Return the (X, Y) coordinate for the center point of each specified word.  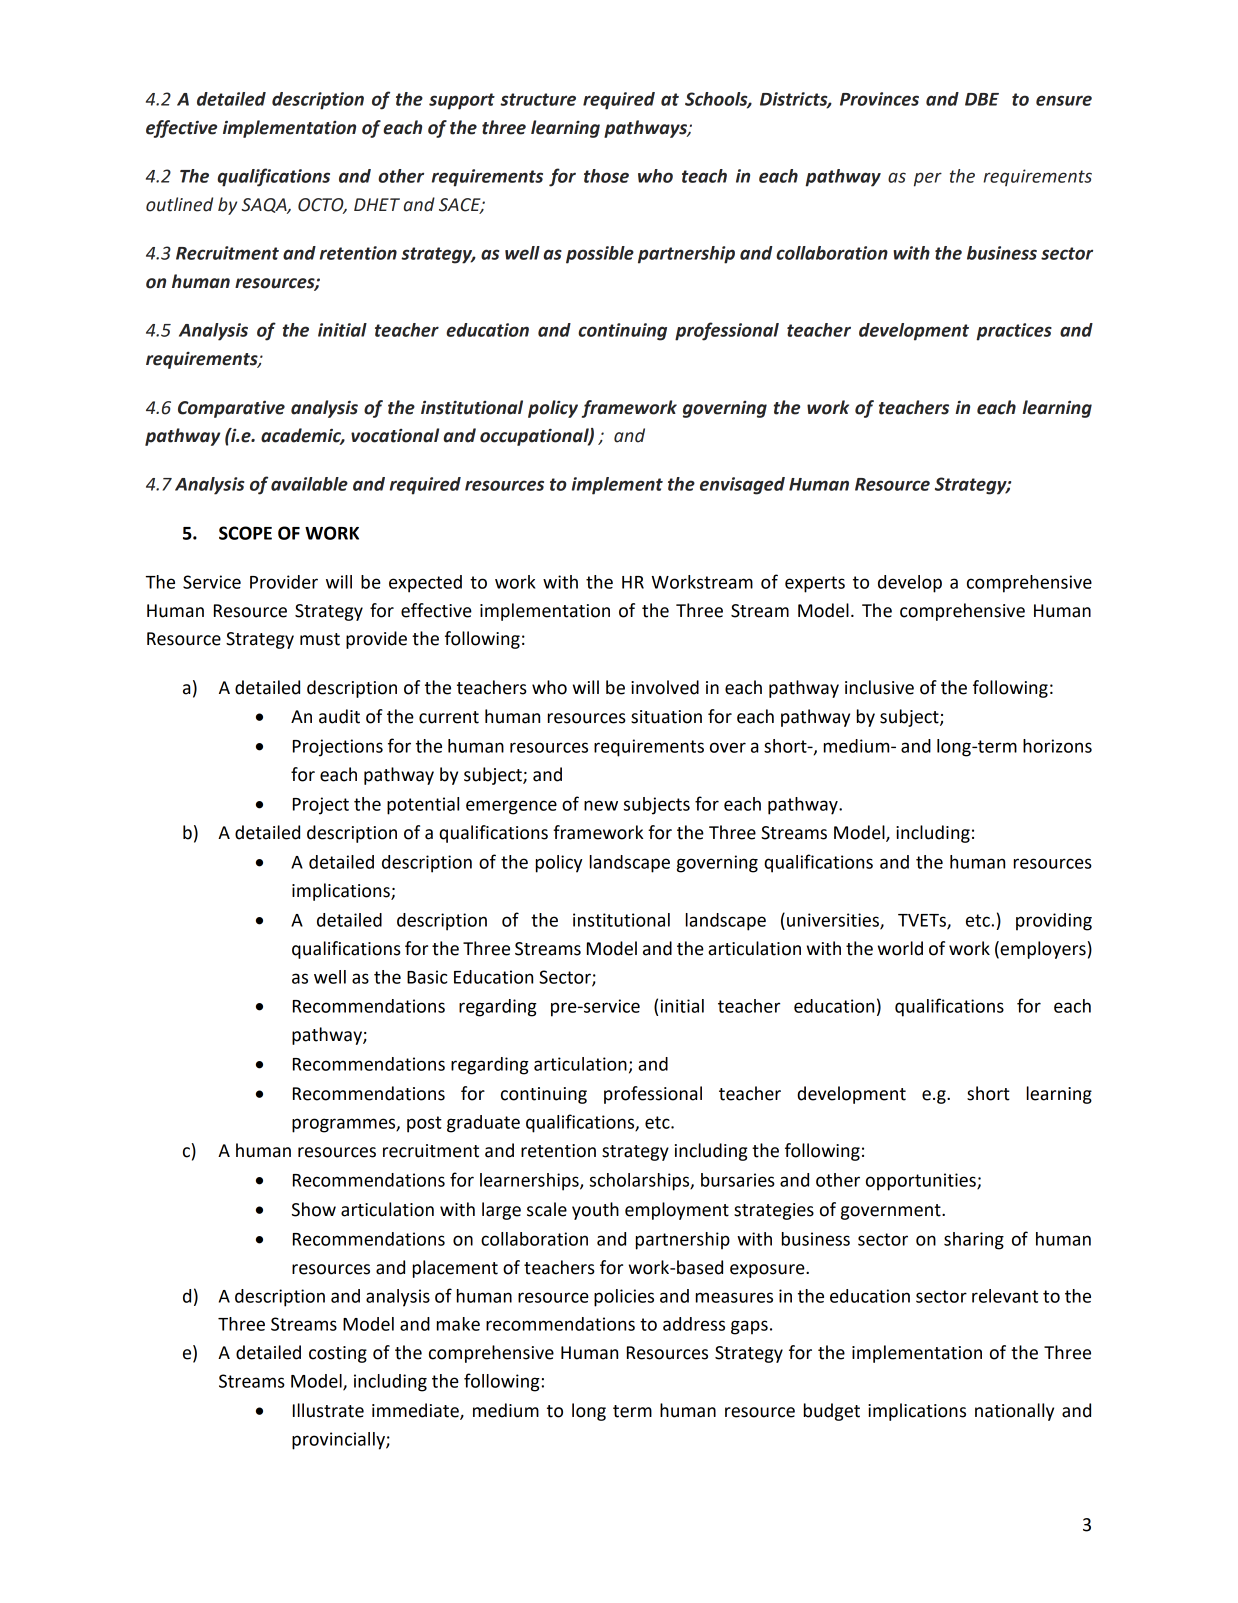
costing (338, 1354)
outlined (179, 204)
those (606, 176)
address (694, 1324)
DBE (982, 99)
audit (339, 716)
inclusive (879, 687)
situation (666, 717)
